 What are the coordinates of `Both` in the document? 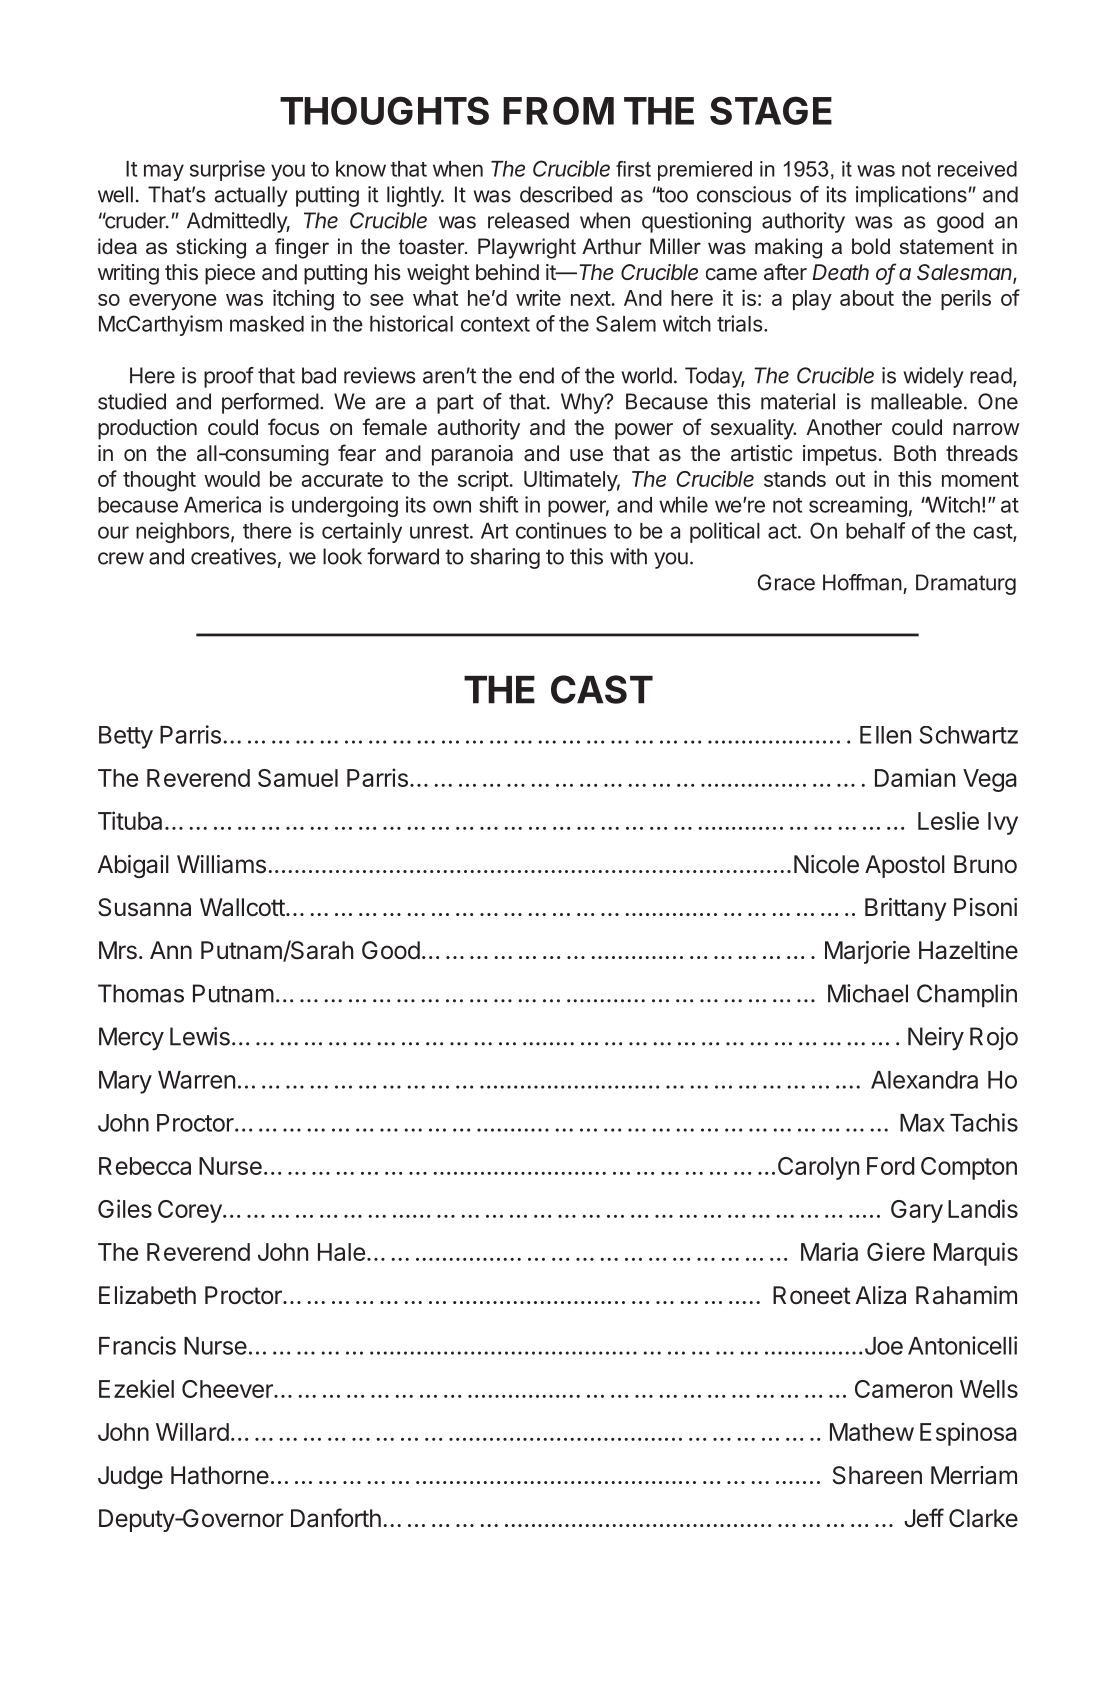 It's located at (915, 453).
